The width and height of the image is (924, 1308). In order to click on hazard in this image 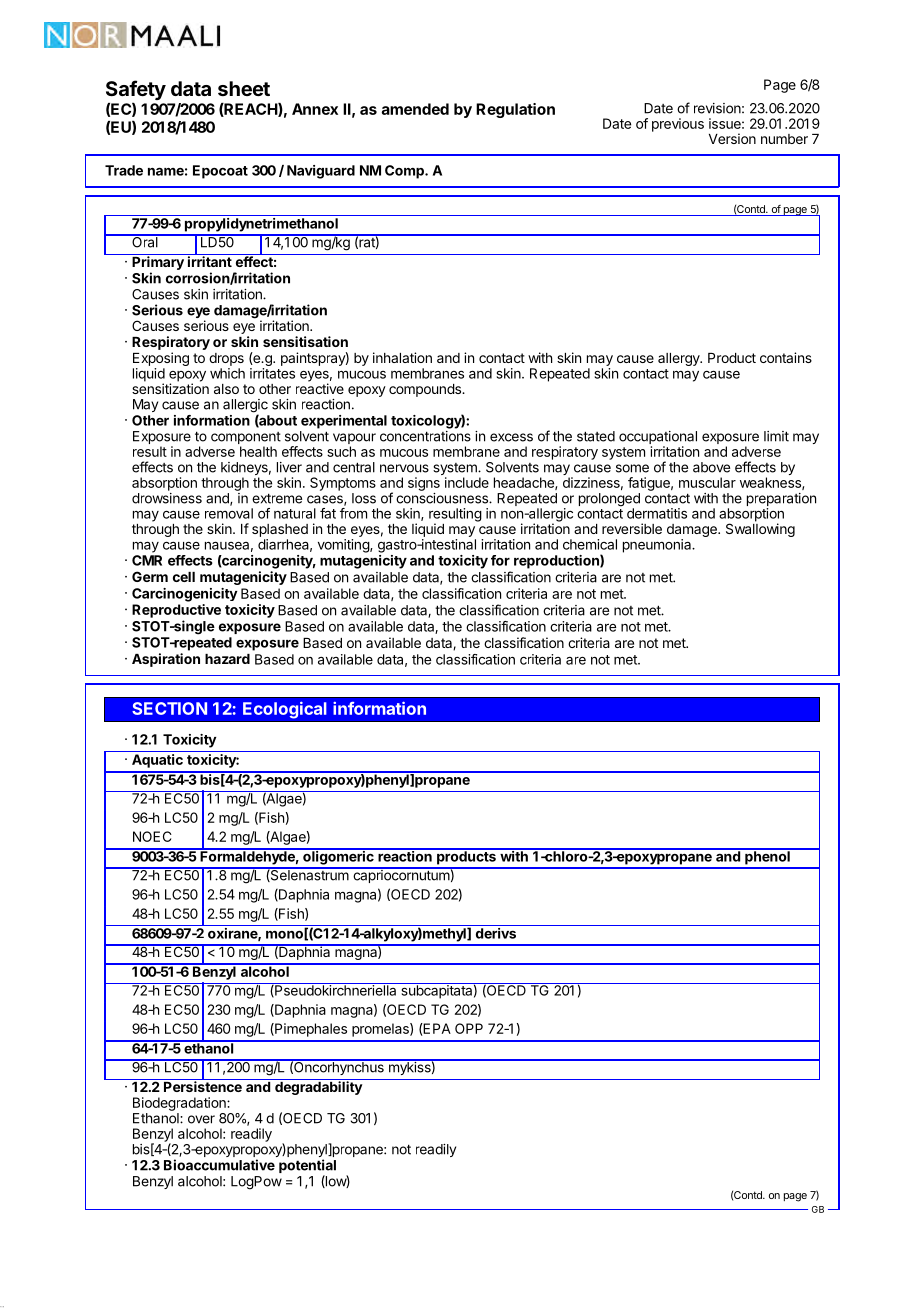, I will do `click(227, 659)`.
